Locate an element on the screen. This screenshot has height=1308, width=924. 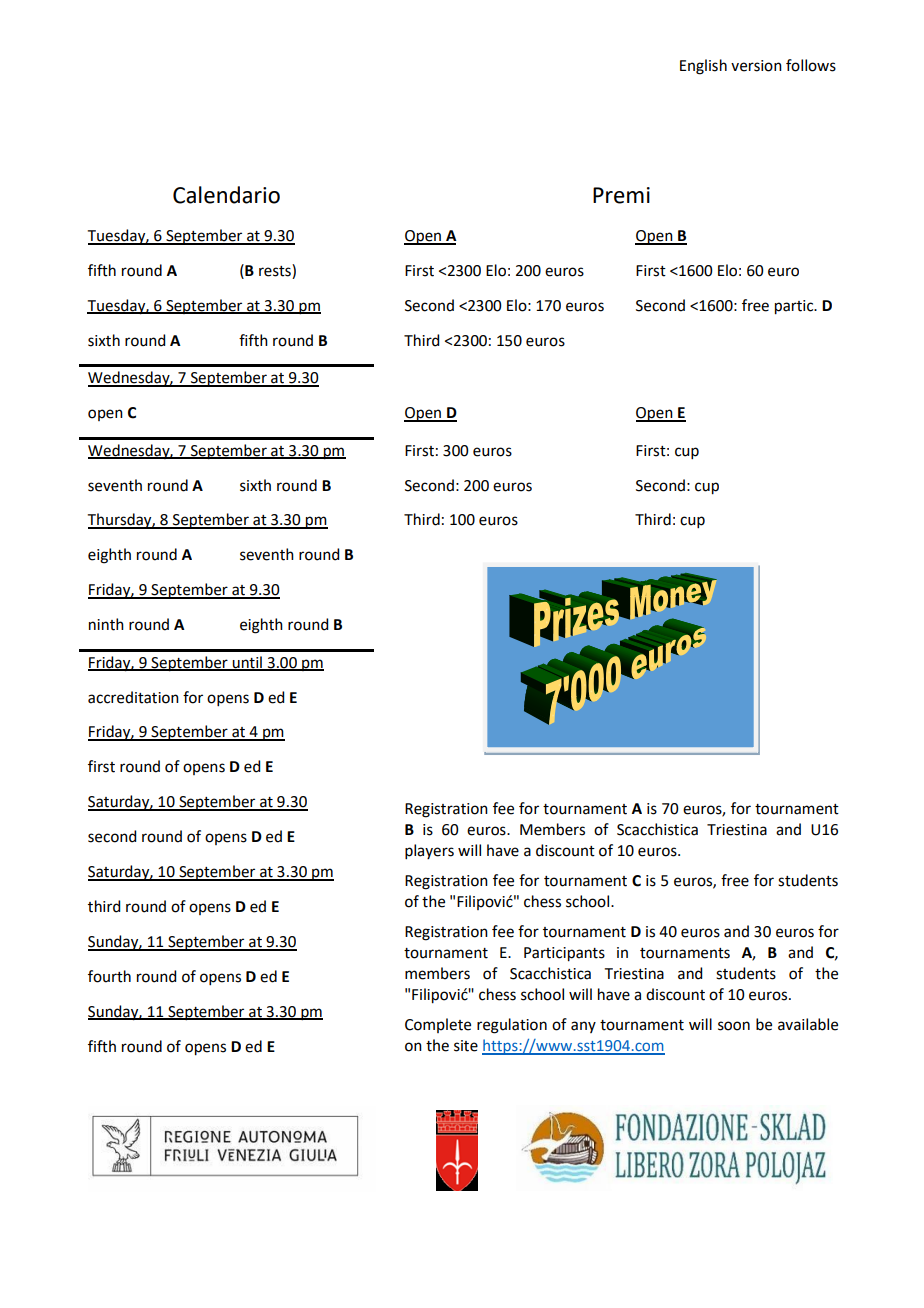
ninth is located at coordinates (106, 624).
